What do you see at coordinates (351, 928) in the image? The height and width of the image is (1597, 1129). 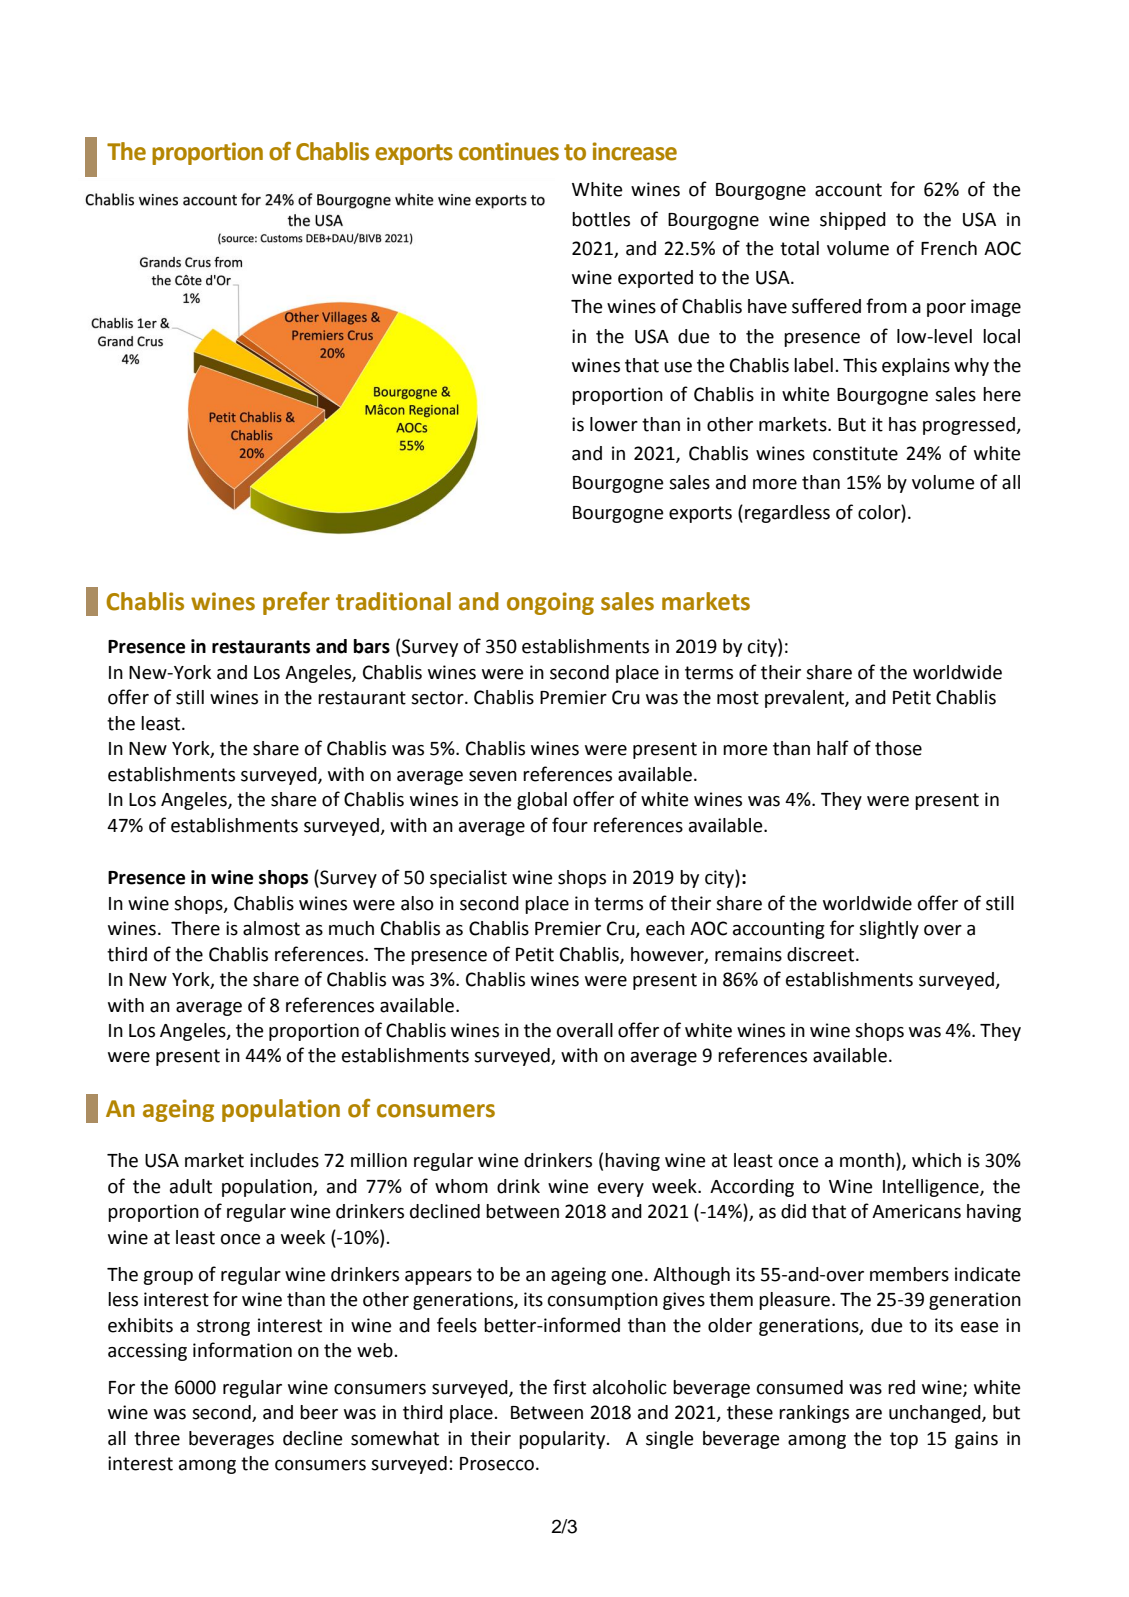 I see `much` at bounding box center [351, 928].
